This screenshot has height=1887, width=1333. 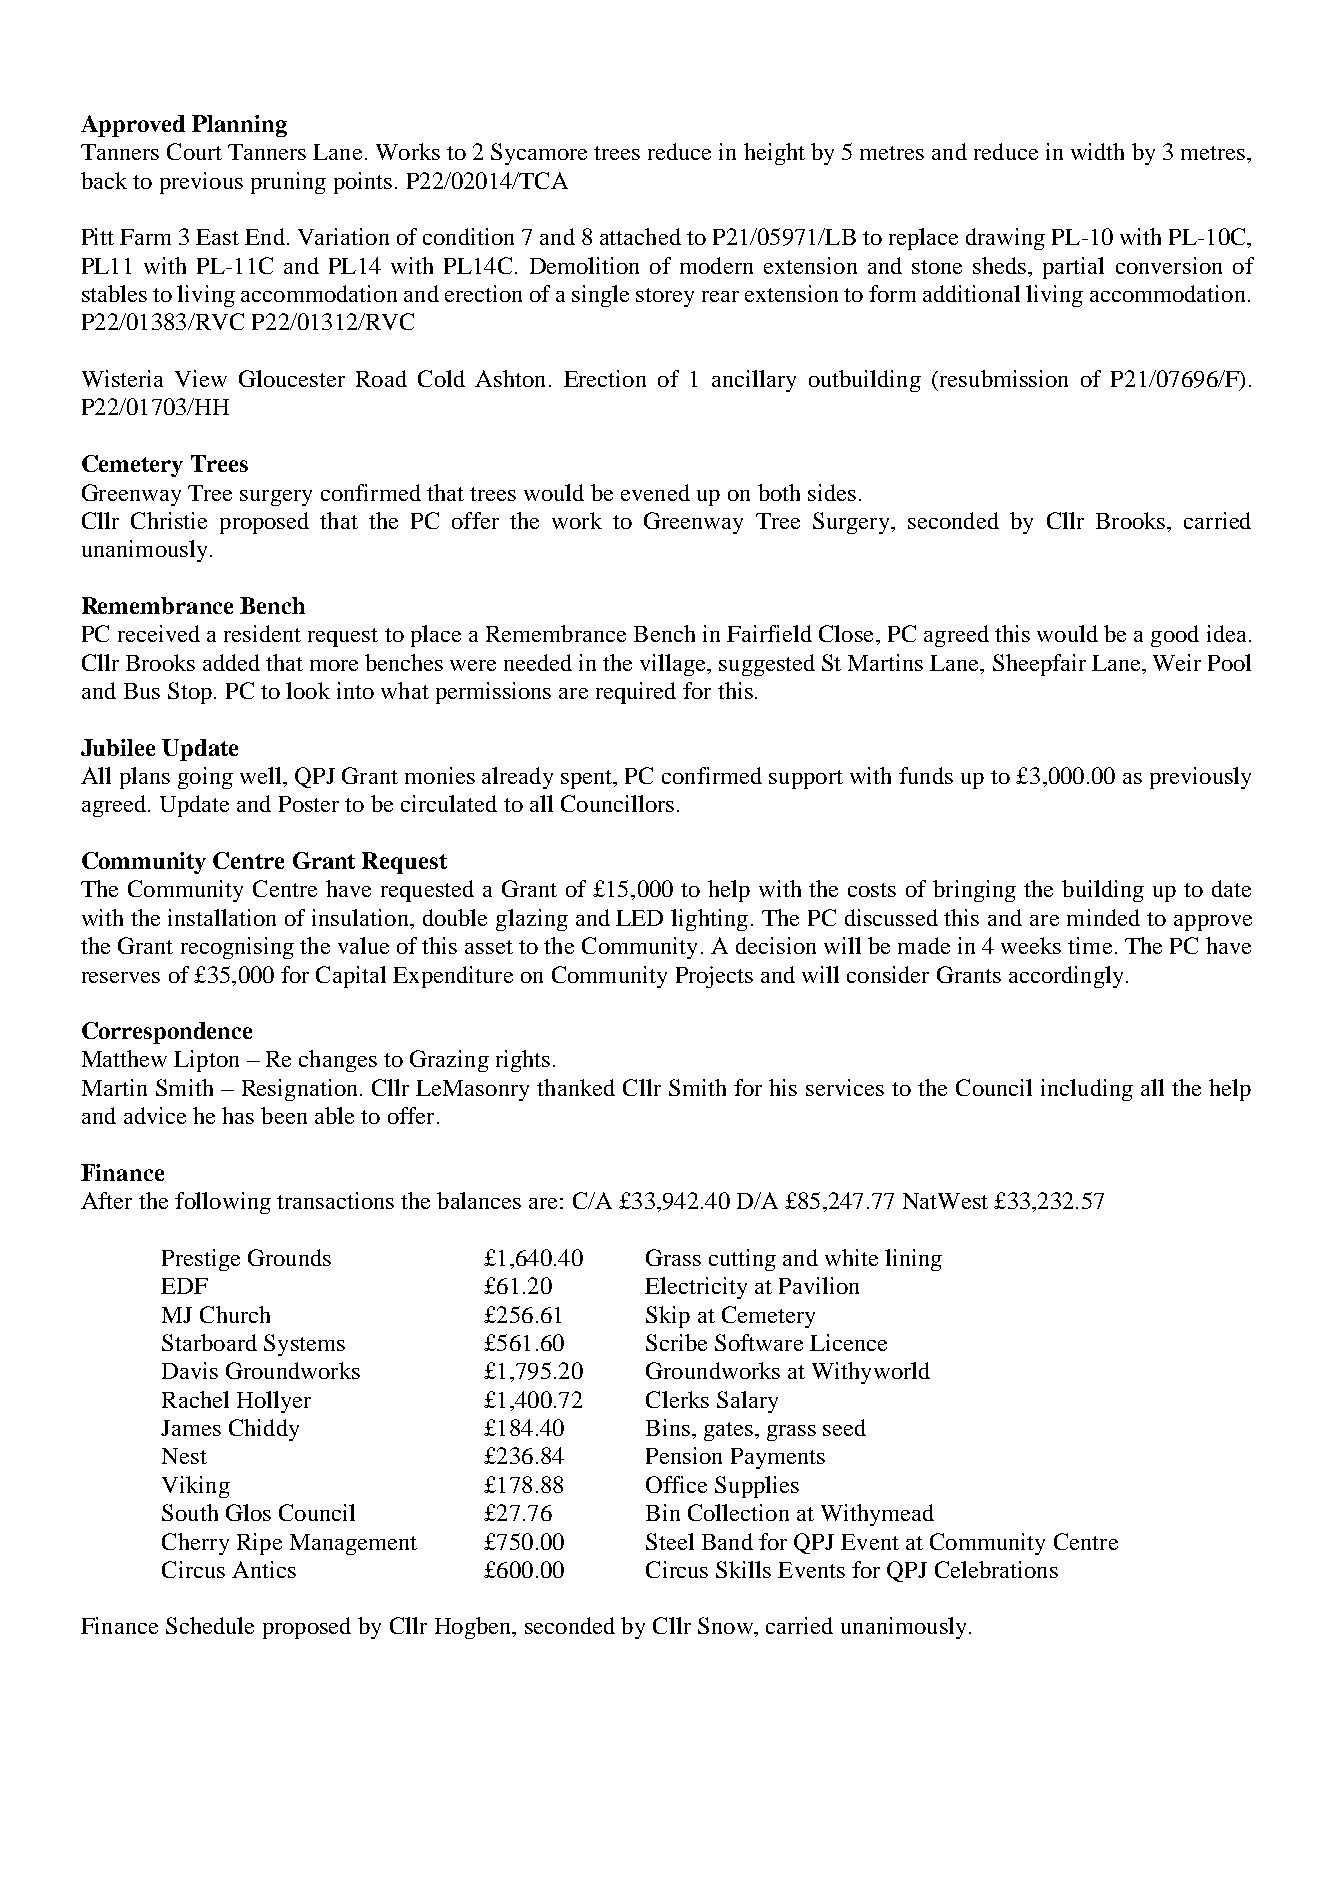 I want to click on installation, so click(x=222, y=917).
